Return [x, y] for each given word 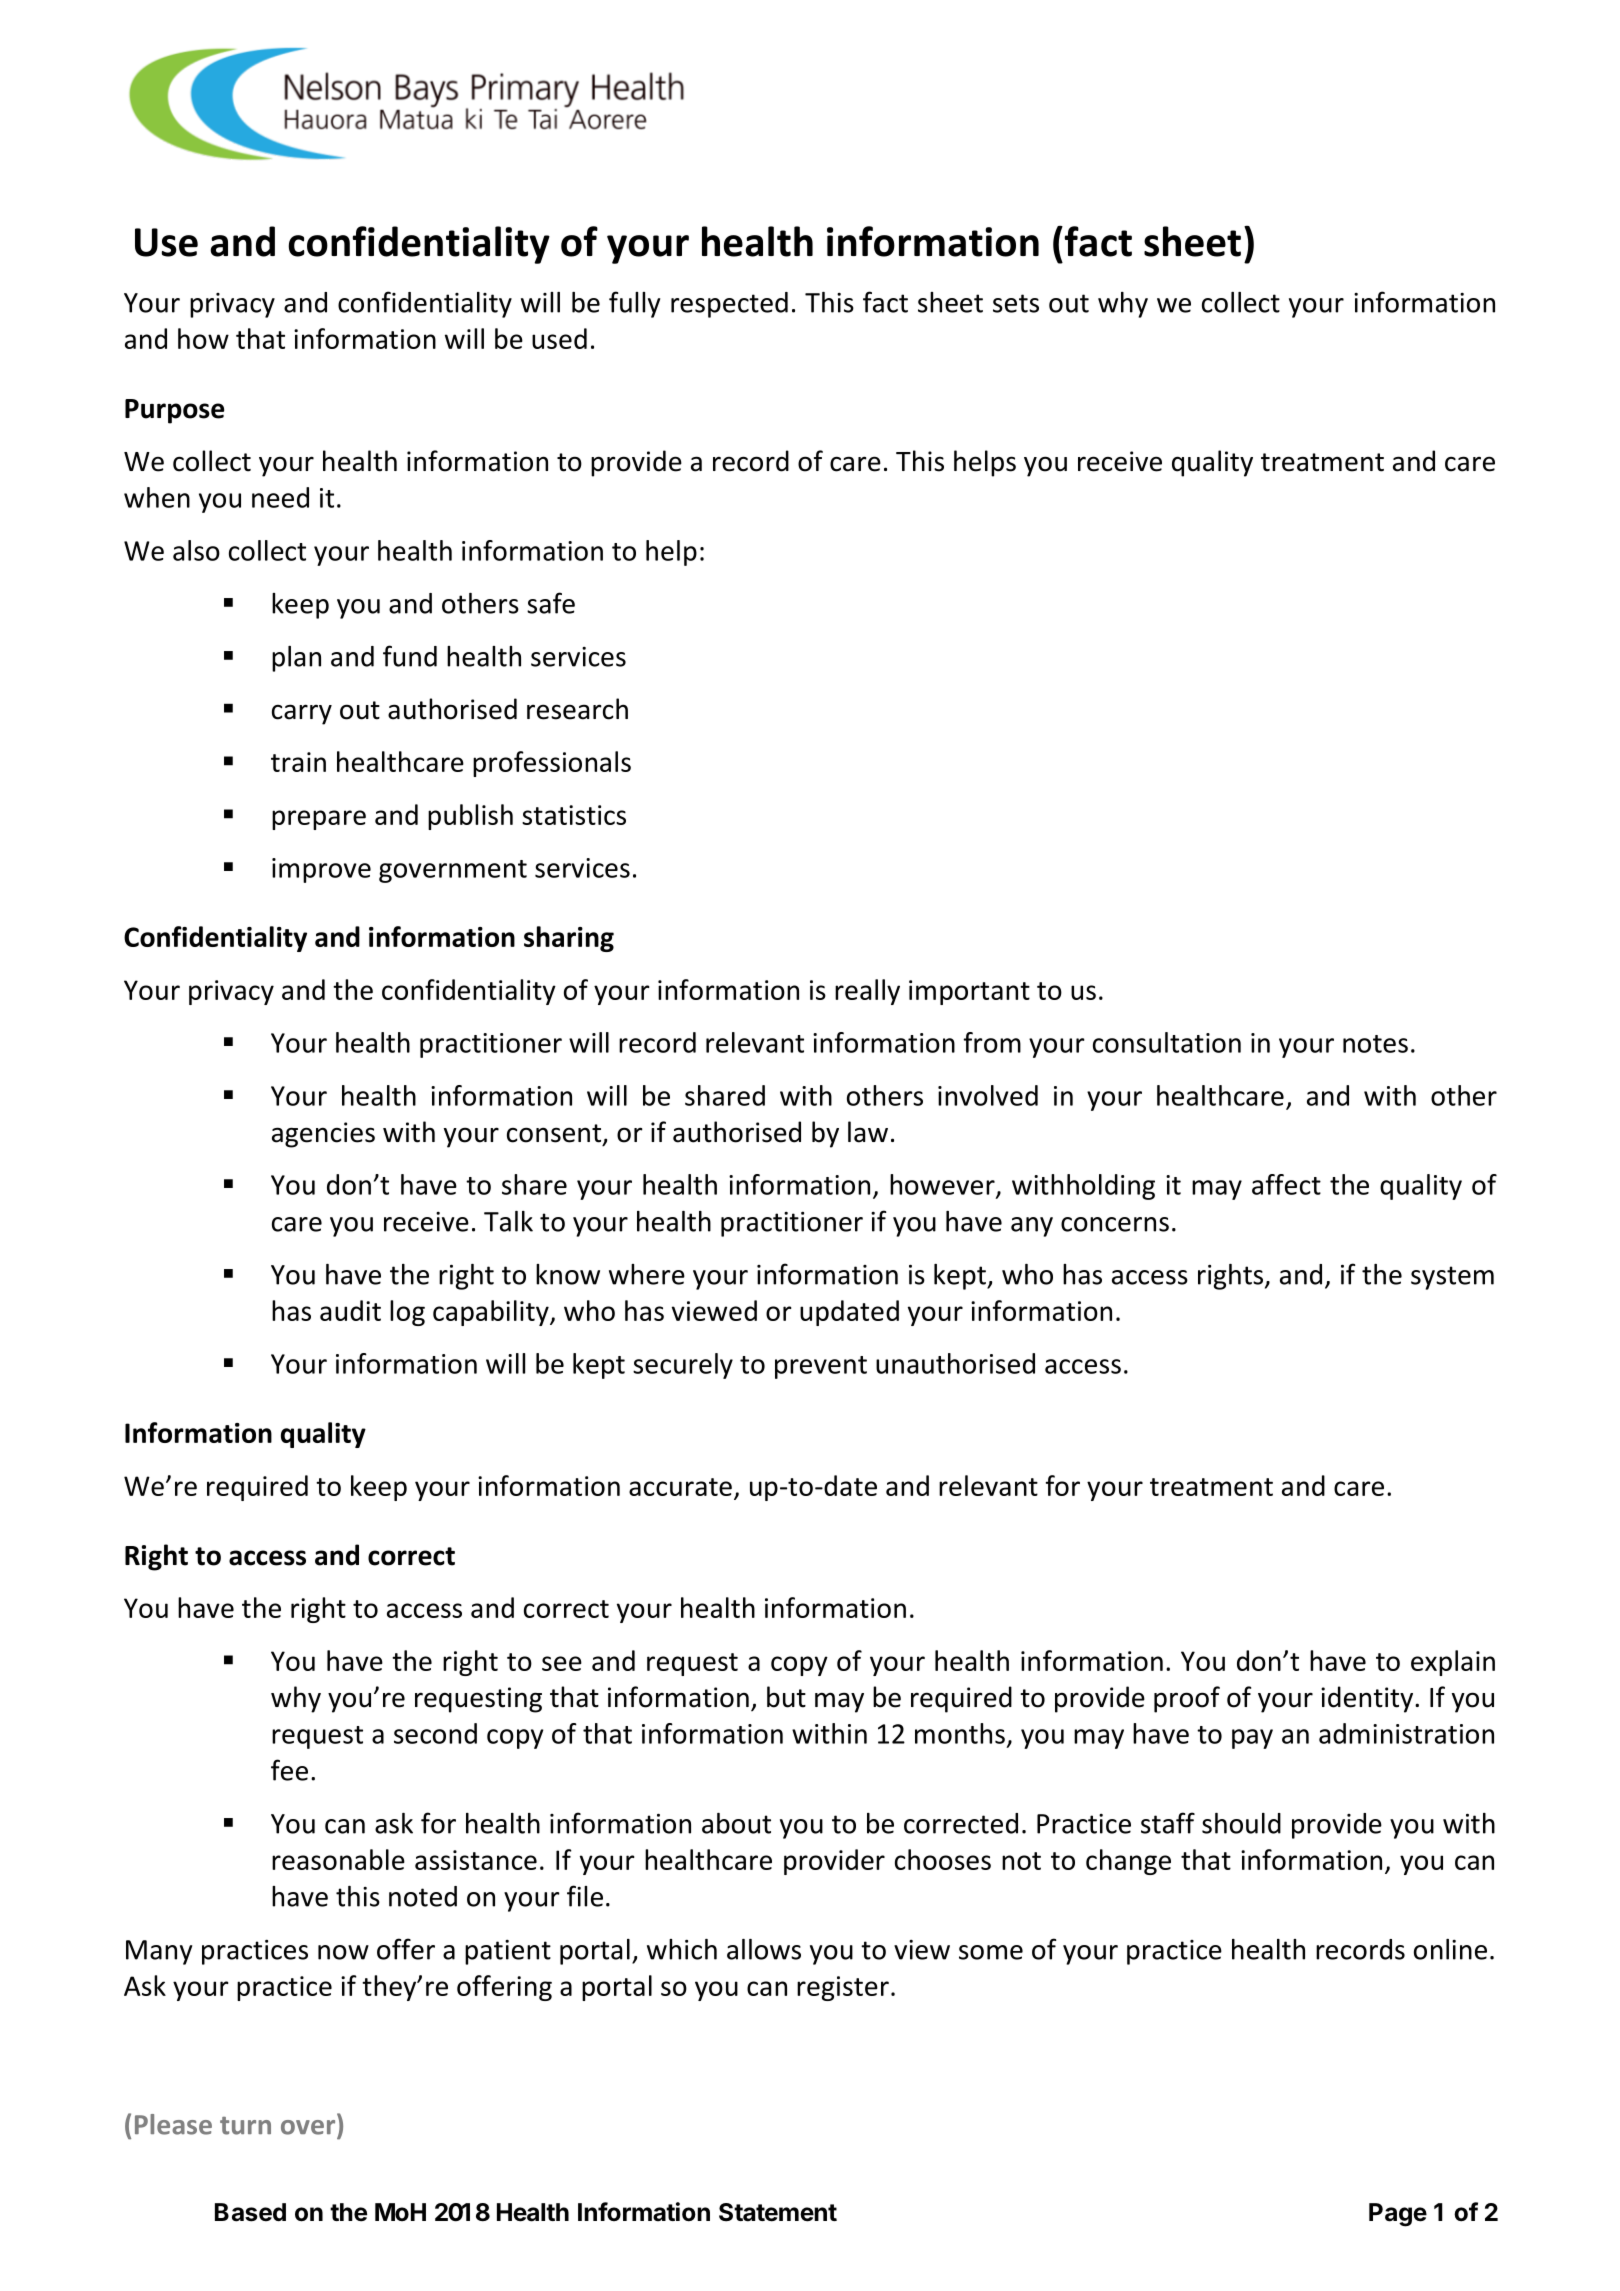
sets [1016, 303]
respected [729, 305]
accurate [680, 1487]
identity [1367, 1699]
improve [321, 870]
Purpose [174, 411]
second [435, 1733]
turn [245, 2126]
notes [1375, 1044]
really [867, 992]
